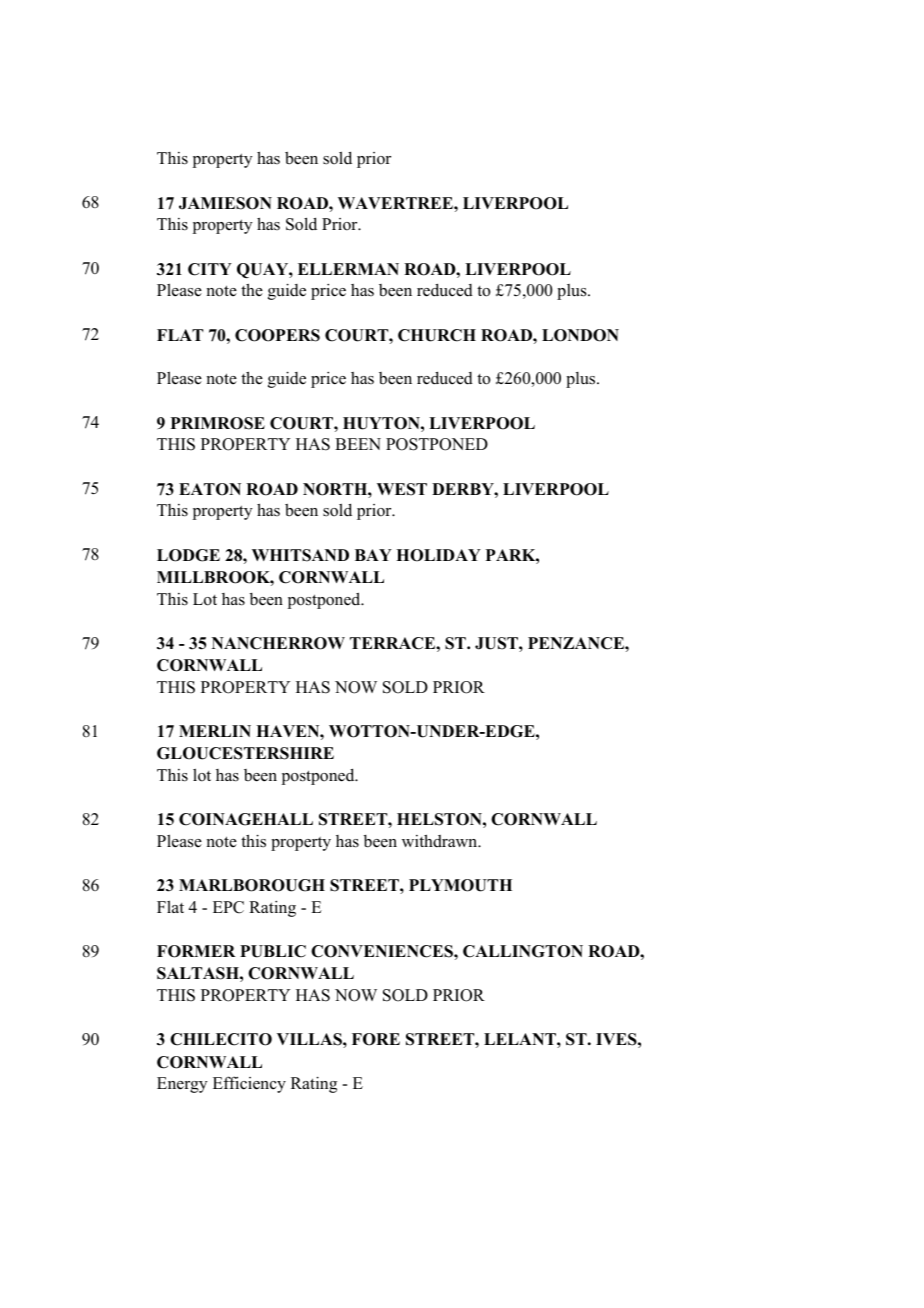 The height and width of the document is (1308, 924). I want to click on MERLIN, so click(215, 731).
